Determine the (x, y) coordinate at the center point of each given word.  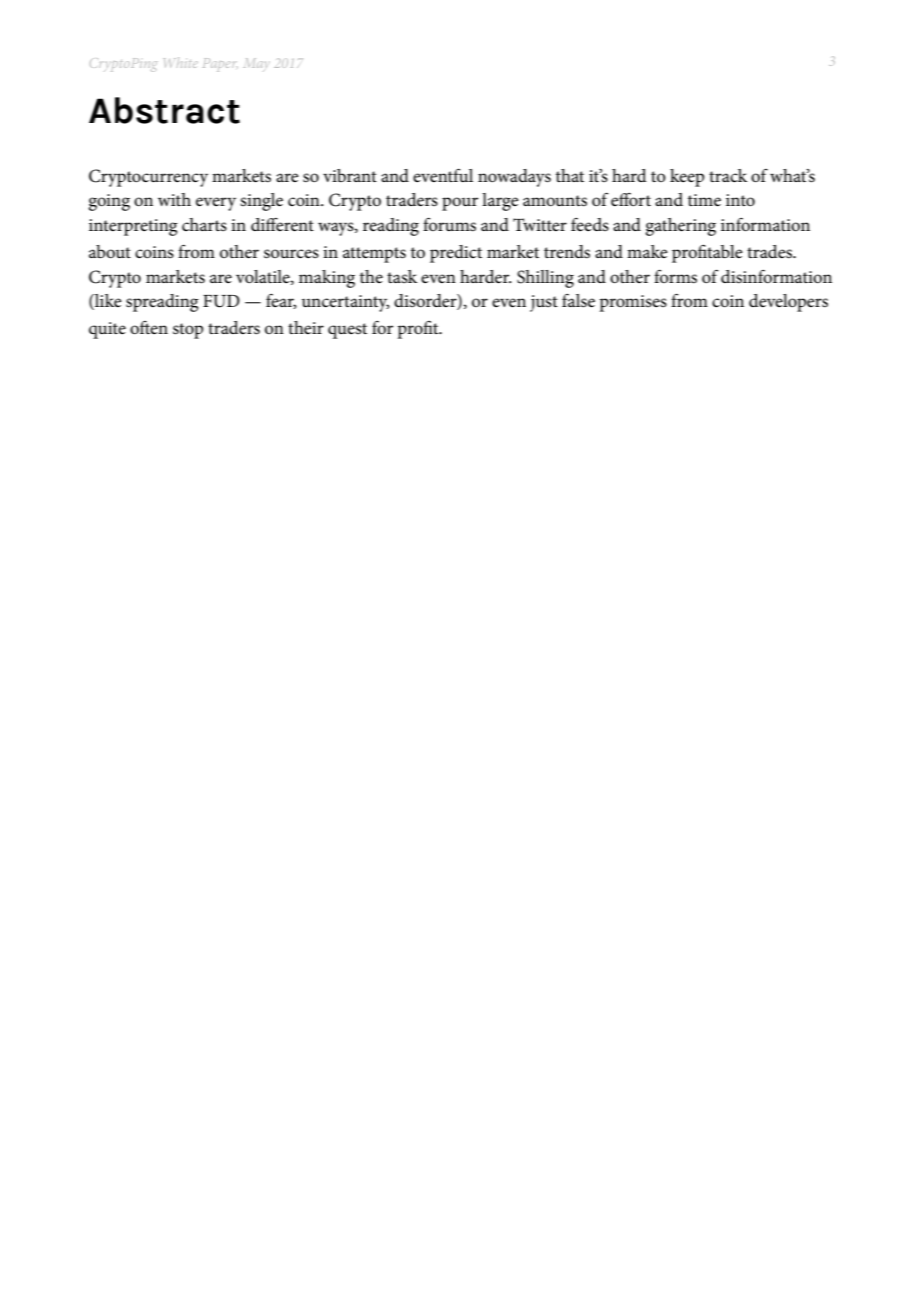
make (647, 251)
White (181, 62)
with (174, 199)
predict (456, 254)
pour (460, 204)
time (704, 200)
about (110, 252)
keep (687, 178)
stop (188, 331)
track (728, 176)
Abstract (164, 110)
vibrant (350, 175)
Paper (220, 65)
